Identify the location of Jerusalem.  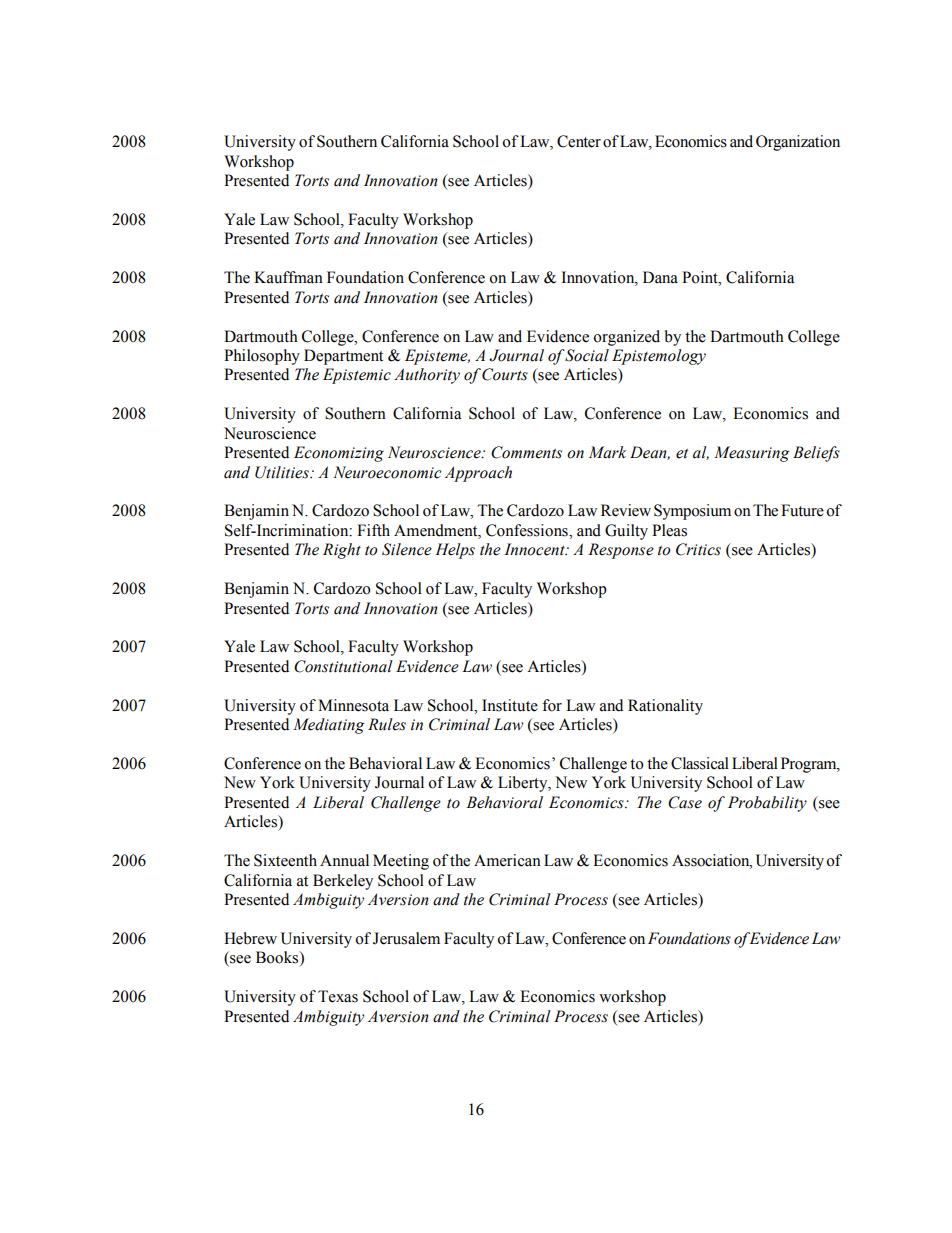
(406, 938).
